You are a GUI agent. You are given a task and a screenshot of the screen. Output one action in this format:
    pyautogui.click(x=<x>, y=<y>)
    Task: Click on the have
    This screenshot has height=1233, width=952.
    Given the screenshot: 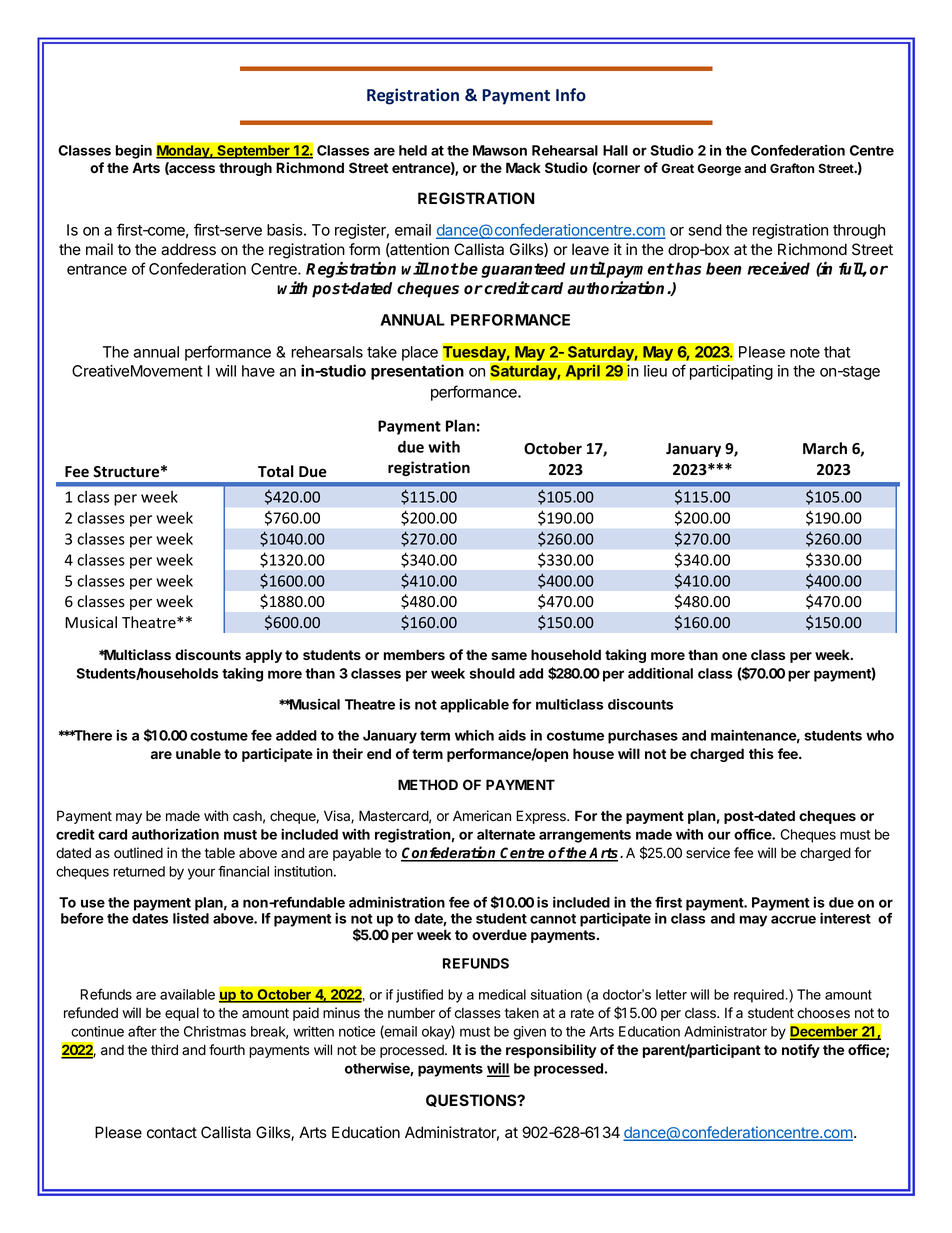 What is the action you would take?
    pyautogui.click(x=258, y=371)
